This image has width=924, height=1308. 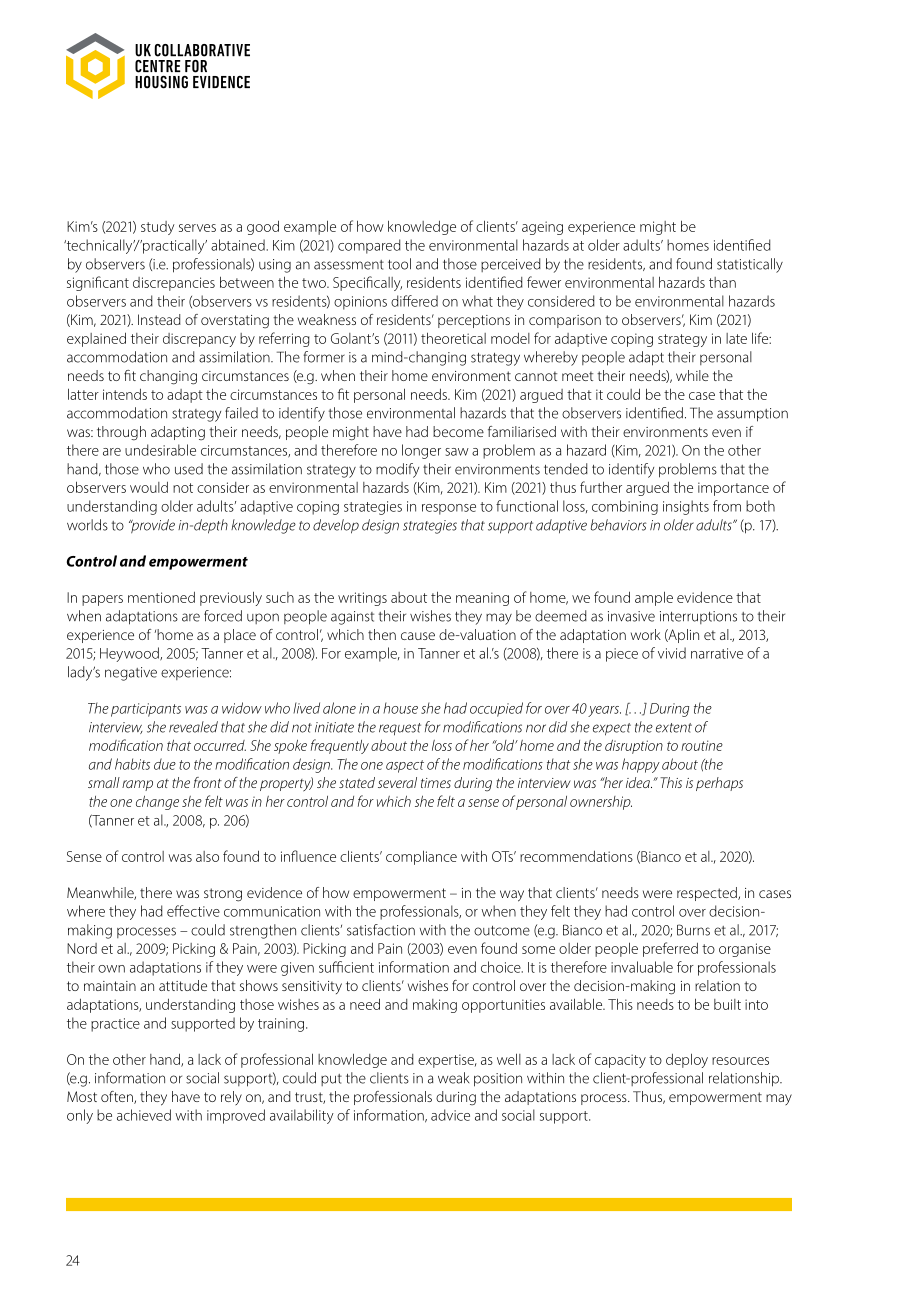 I want to click on tool, so click(x=399, y=264).
